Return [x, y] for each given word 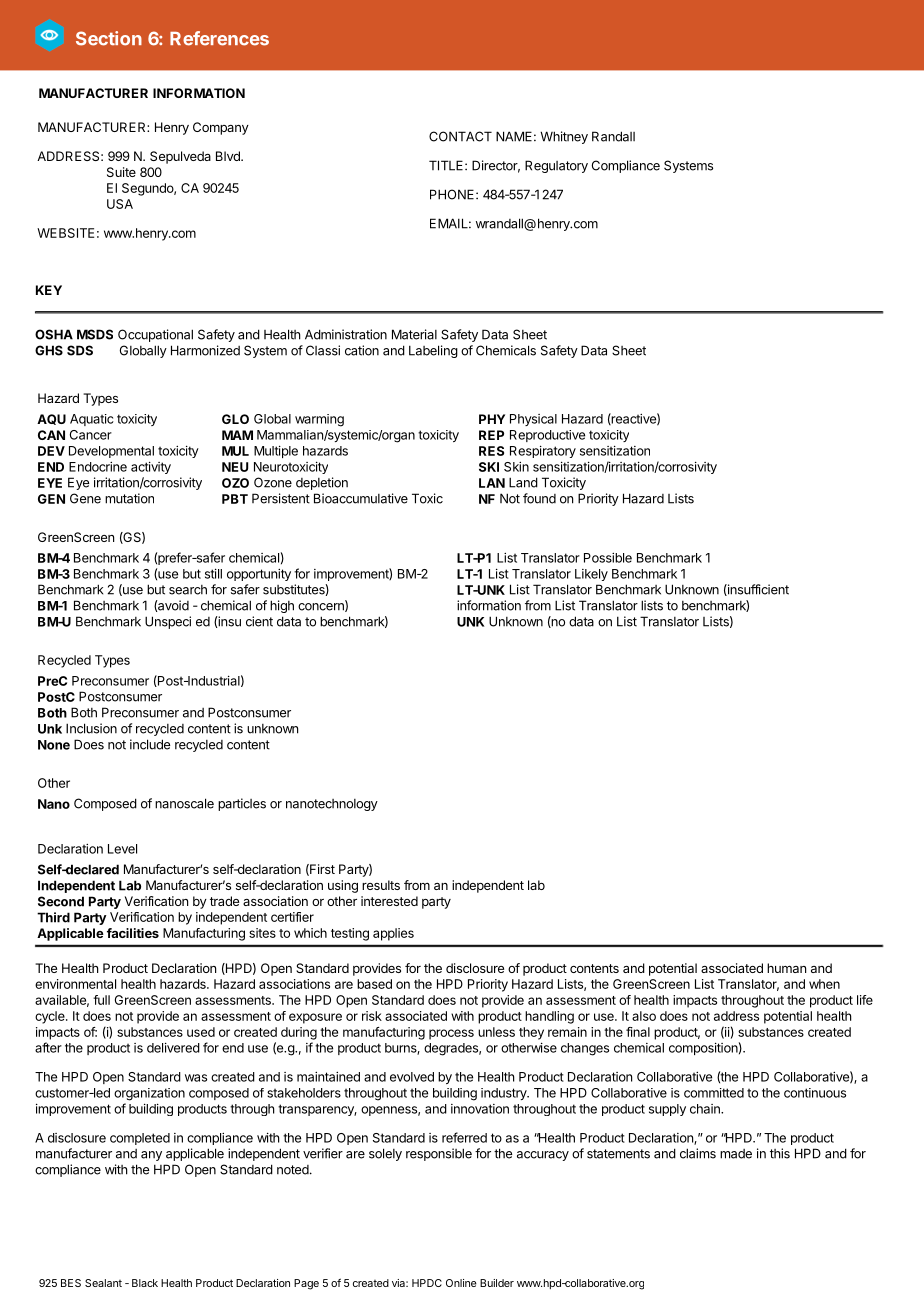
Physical [533, 420]
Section [109, 38]
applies [393, 934]
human [786, 968]
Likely [591, 575]
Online [461, 1283]
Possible [608, 558]
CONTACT [460, 136]
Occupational [155, 335]
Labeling [433, 351]
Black [145, 1283]
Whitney [564, 137]
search [188, 590]
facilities [133, 933]
